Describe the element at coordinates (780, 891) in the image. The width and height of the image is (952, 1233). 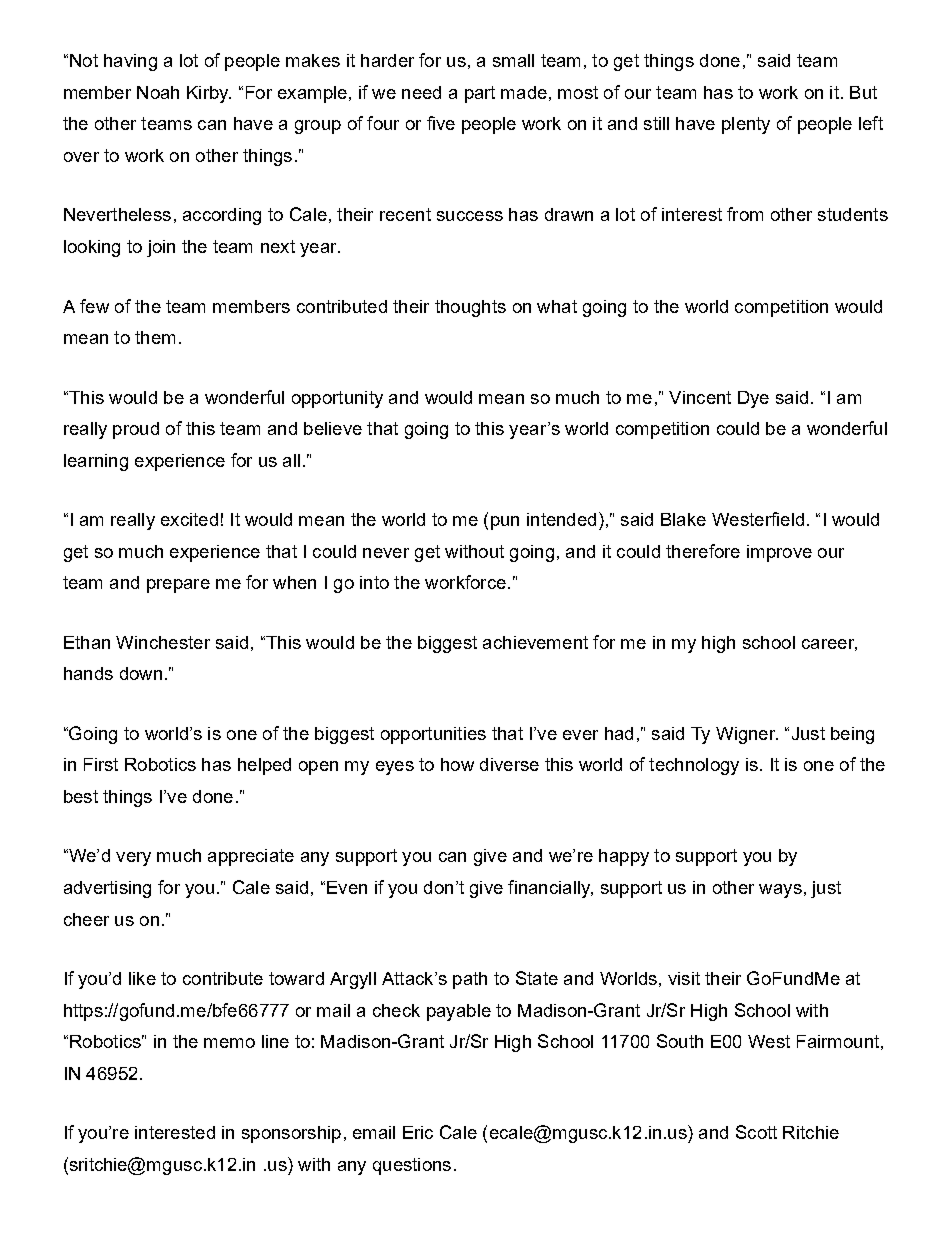
I see `ways` at that location.
